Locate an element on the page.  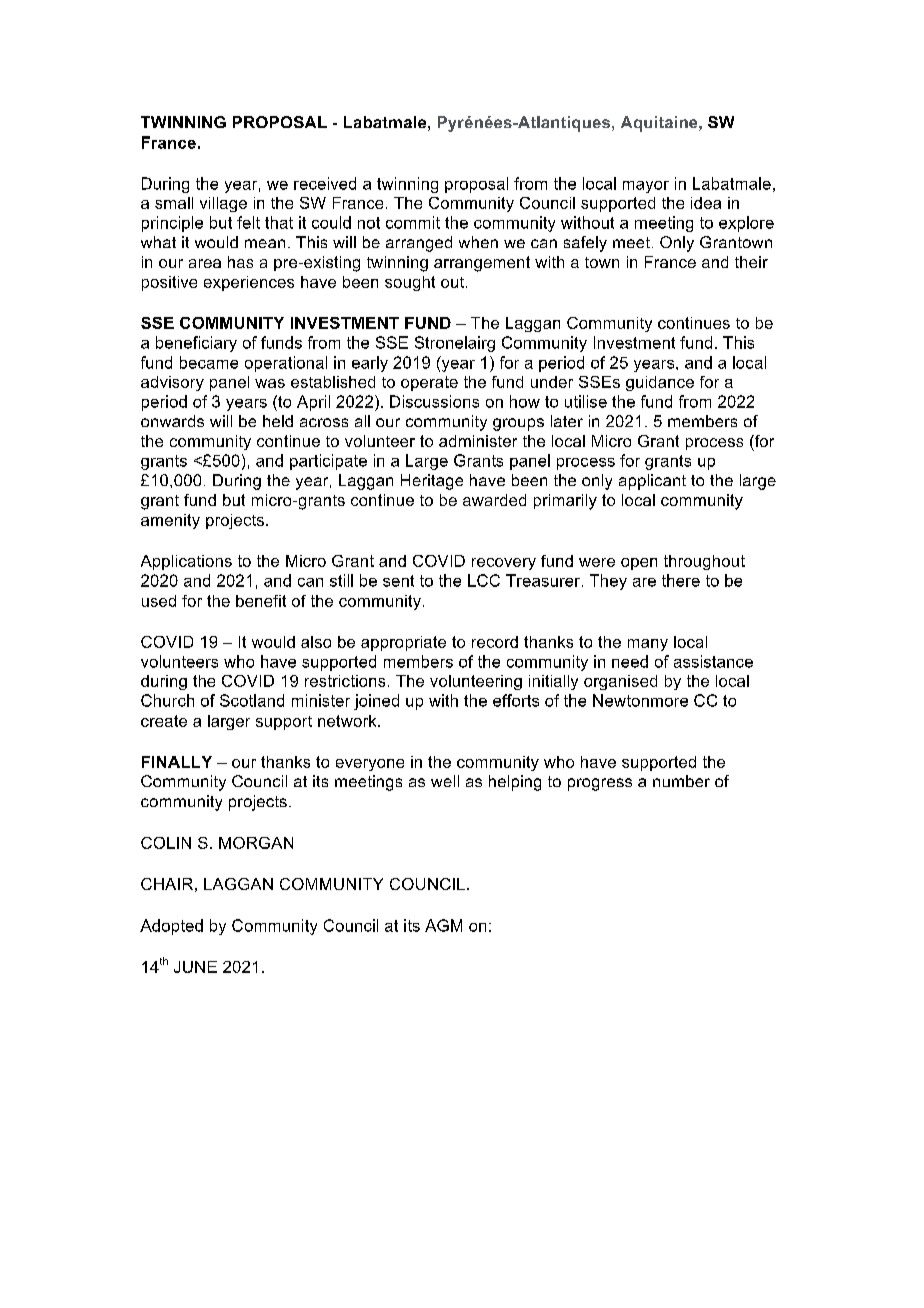
Discussions is located at coordinates (434, 401).
